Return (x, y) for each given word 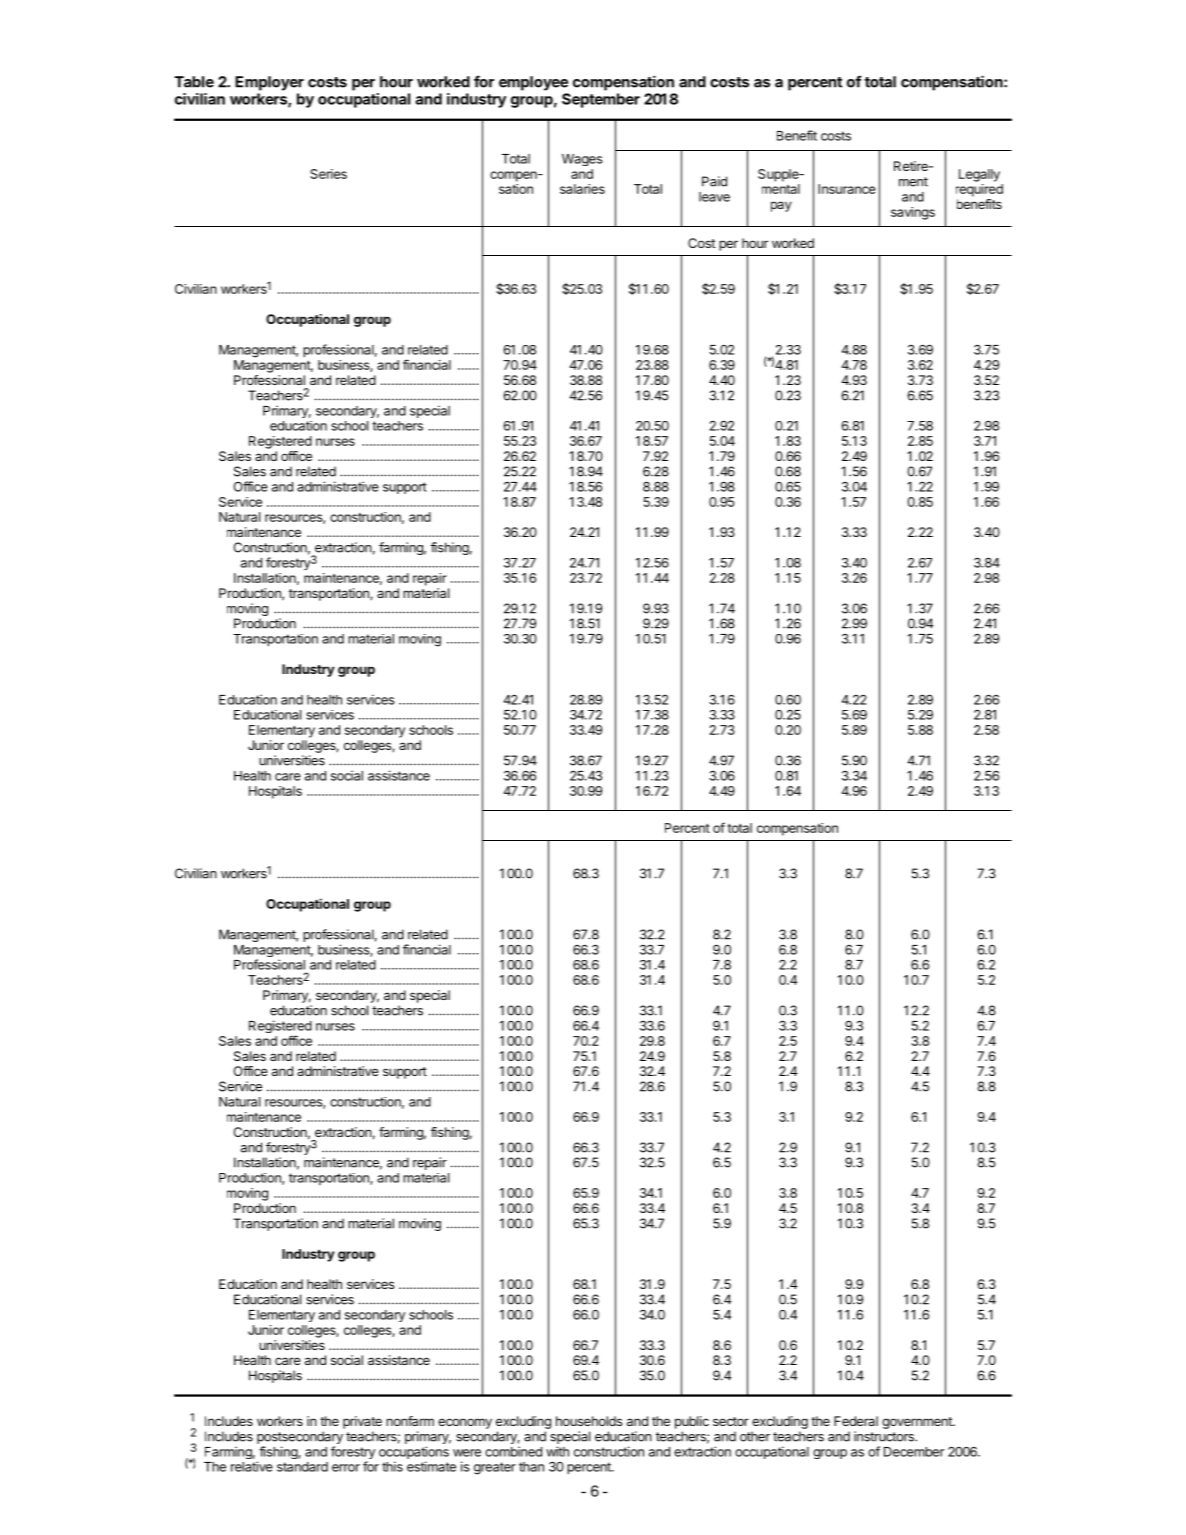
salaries (582, 189)
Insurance (847, 189)
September (601, 100)
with (557, 1451)
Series (328, 174)
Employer (269, 83)
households (589, 1421)
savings (913, 213)
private (362, 1422)
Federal (856, 1421)
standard (302, 1467)
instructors (885, 1436)
